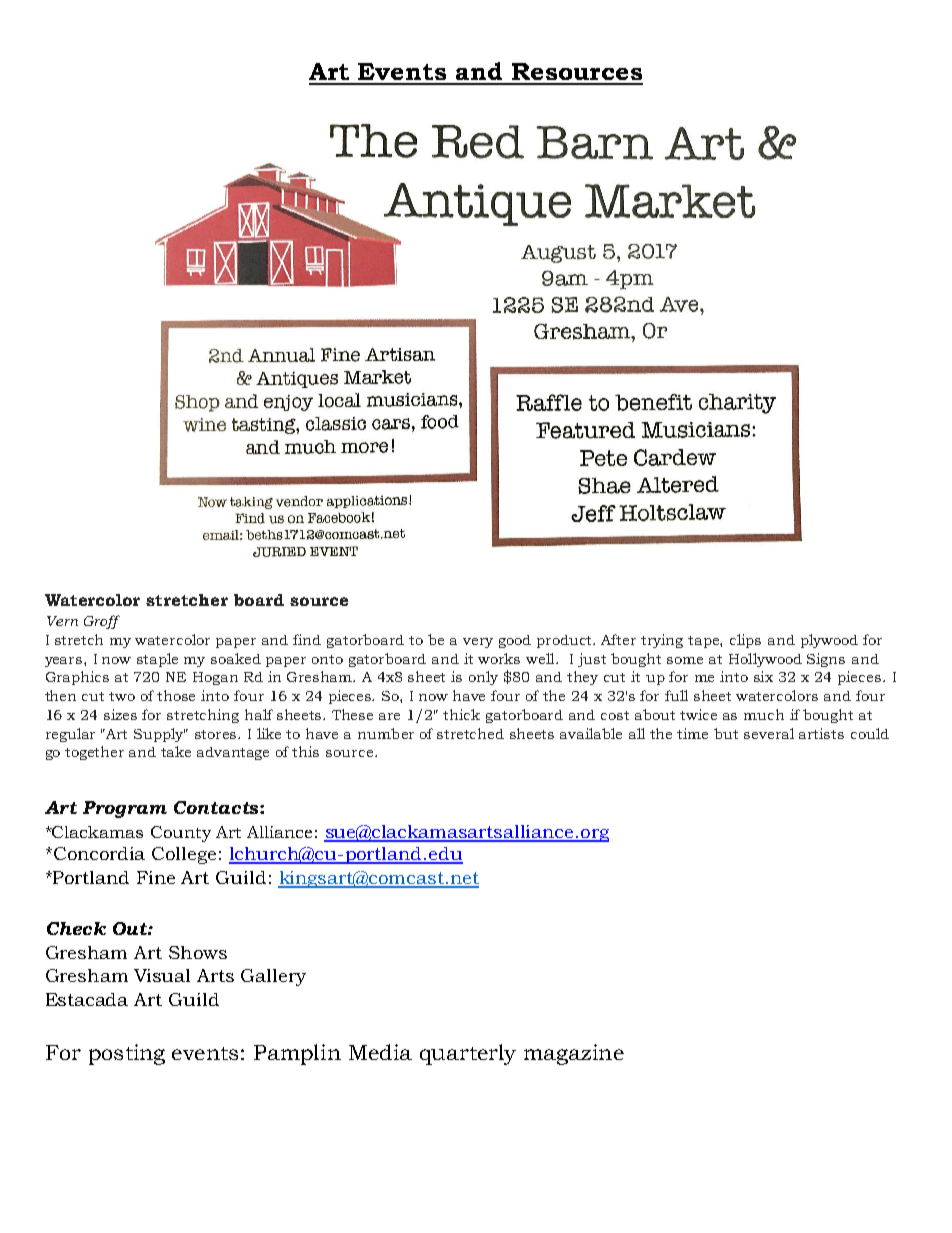  I want to click on magazine, so click(574, 1054).
